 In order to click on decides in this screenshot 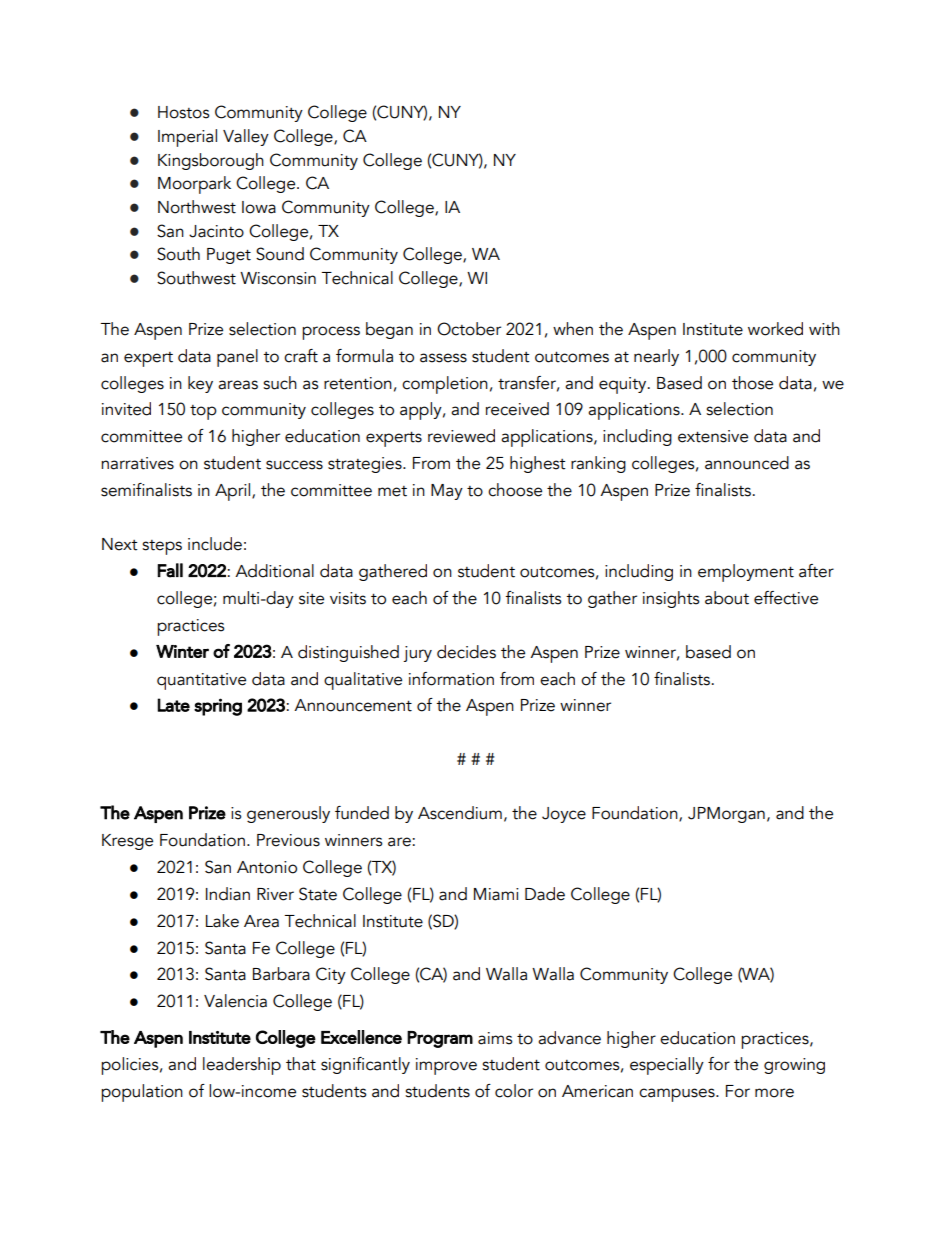, I will do `click(466, 652)`.
